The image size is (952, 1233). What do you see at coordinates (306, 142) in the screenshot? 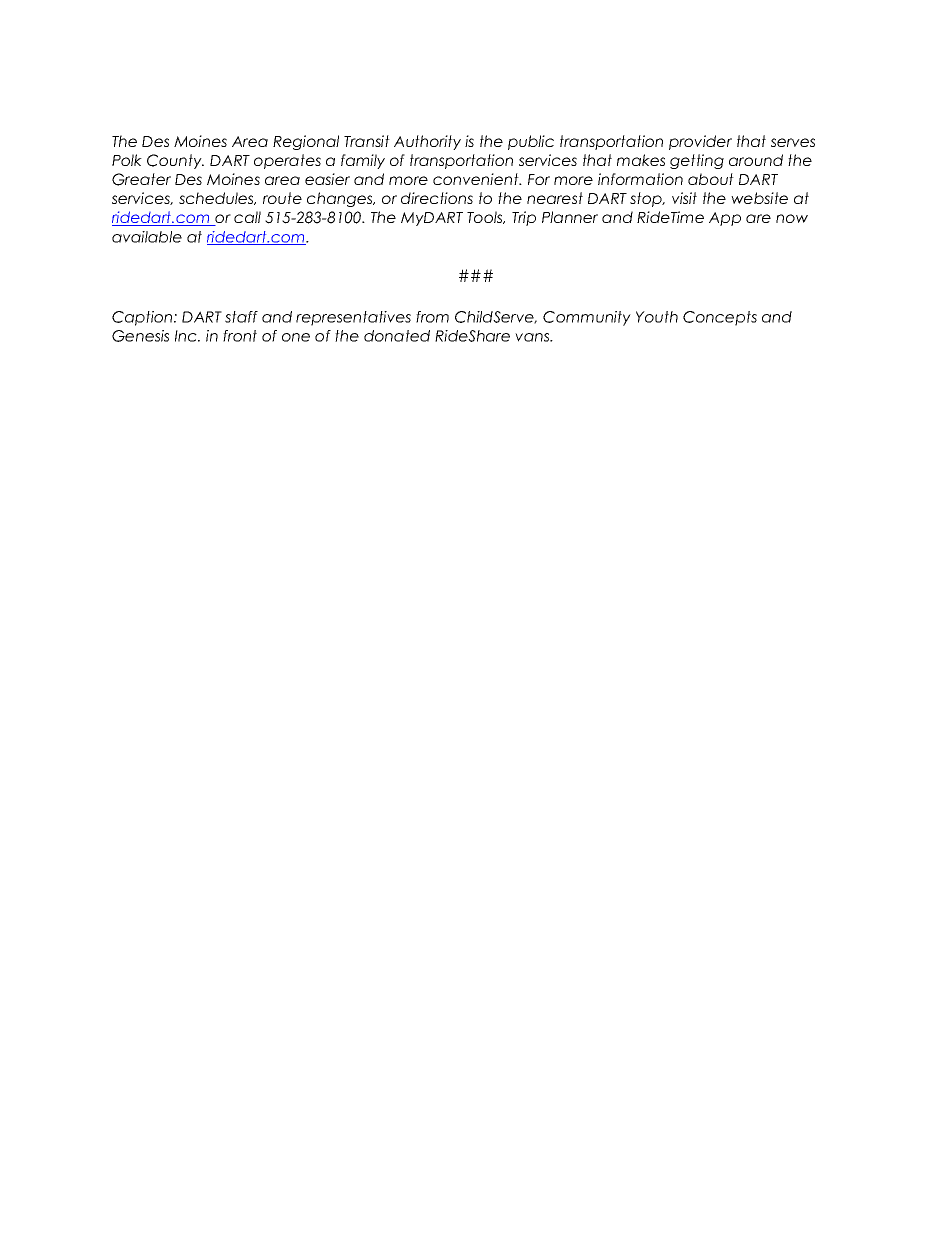
I see `Regional` at bounding box center [306, 142].
